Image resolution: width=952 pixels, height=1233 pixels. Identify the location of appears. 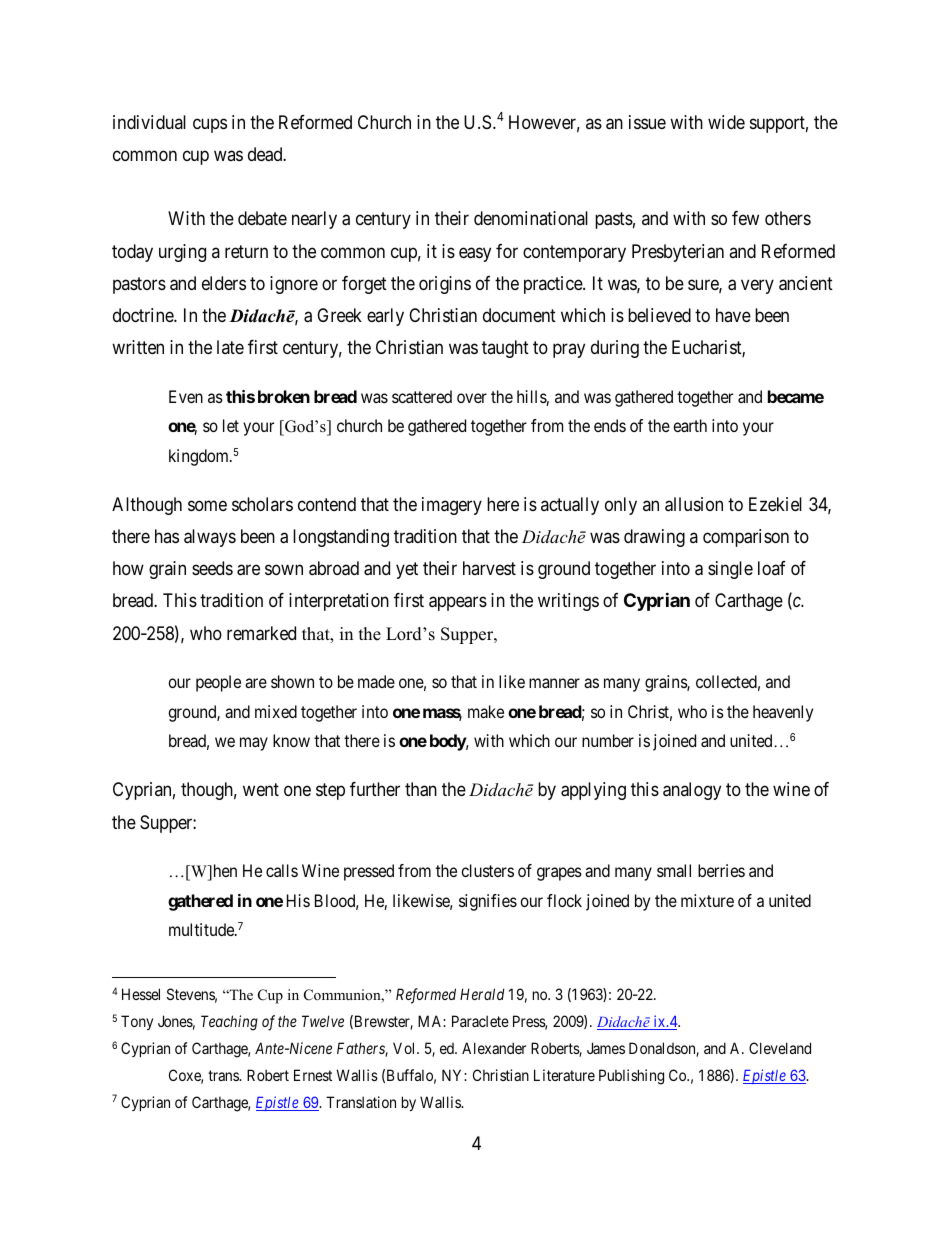
(458, 604).
